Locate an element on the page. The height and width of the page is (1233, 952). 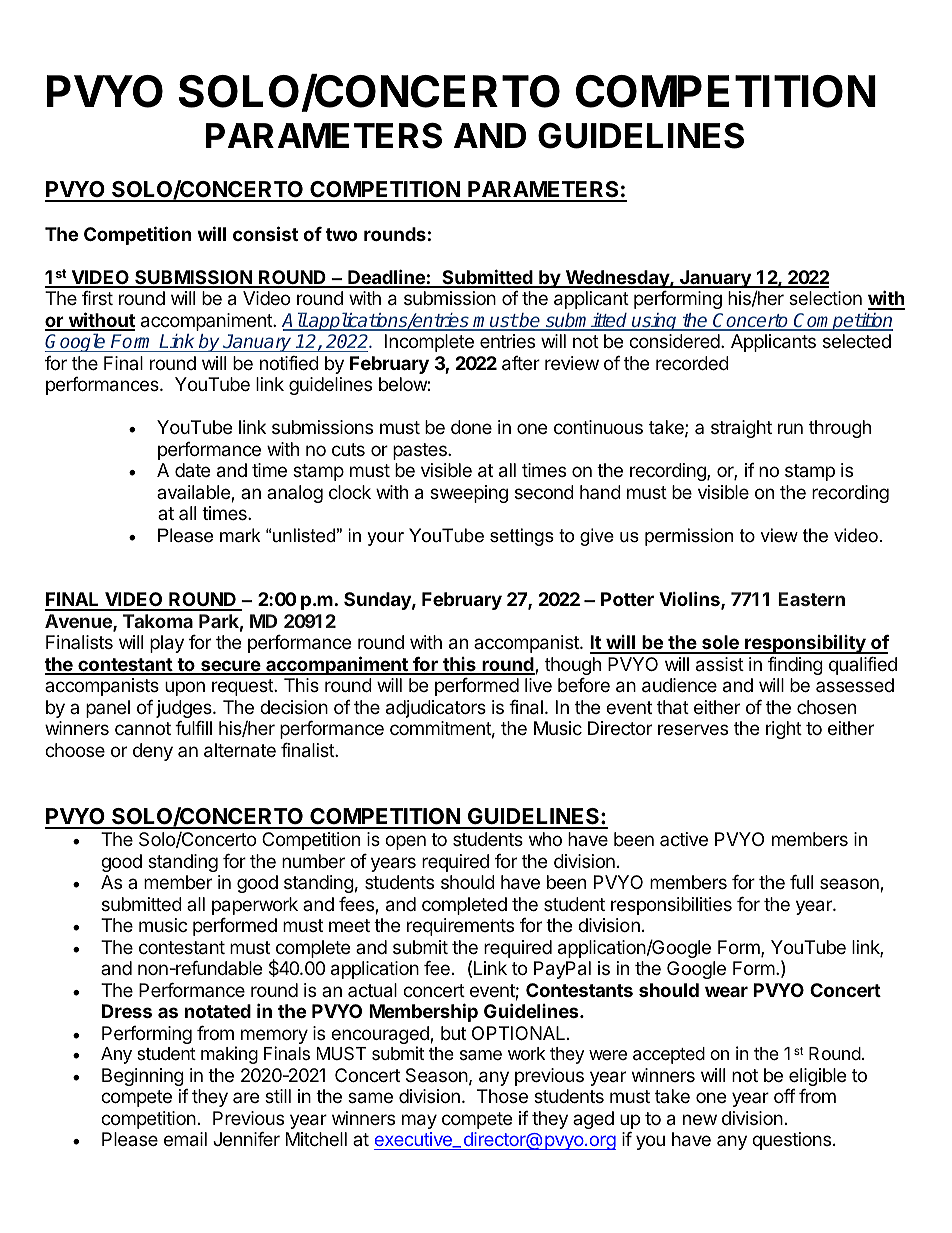
run is located at coordinates (790, 428).
